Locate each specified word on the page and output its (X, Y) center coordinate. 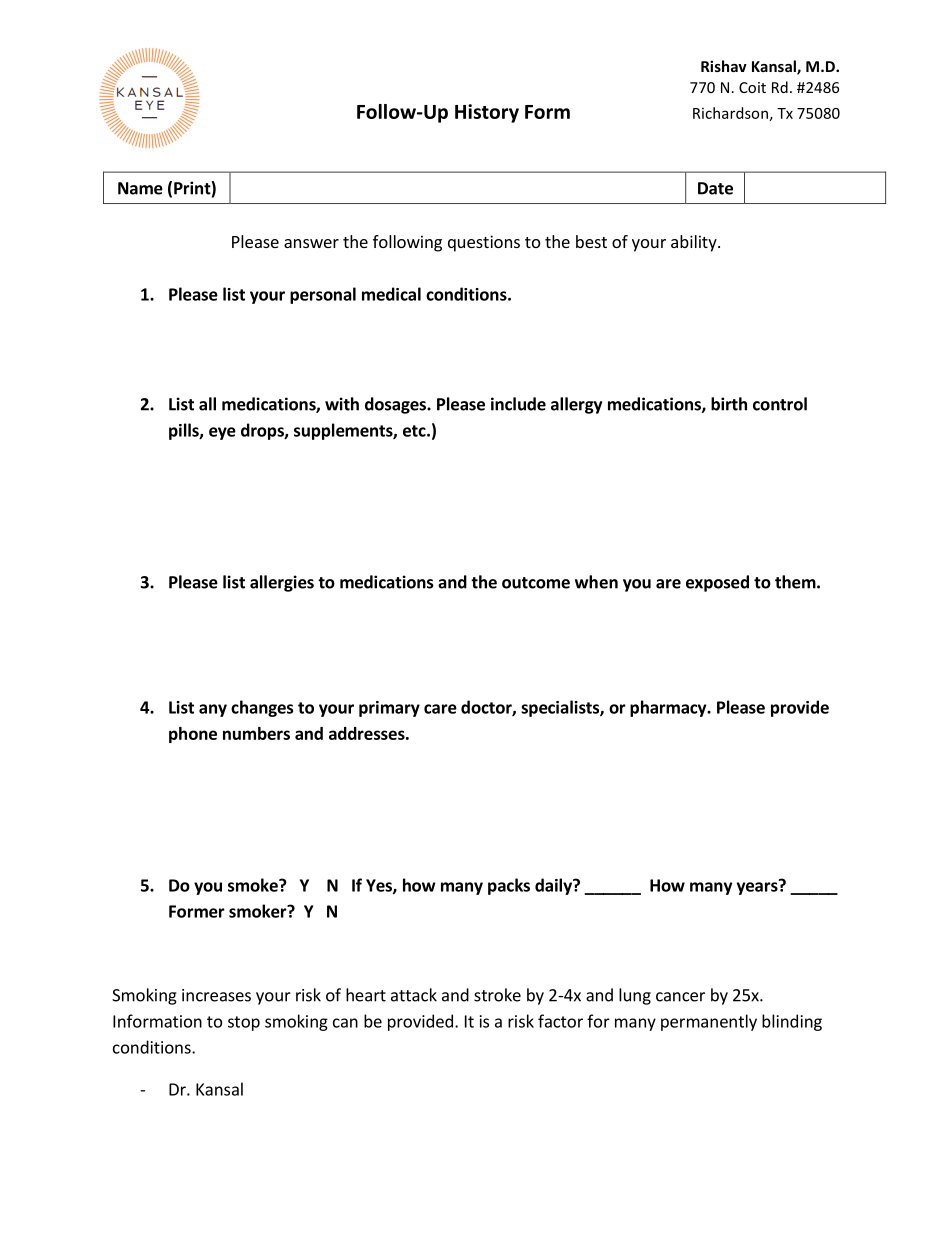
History (487, 113)
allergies (282, 583)
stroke (497, 995)
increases (216, 995)
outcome (536, 583)
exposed (717, 583)
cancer (680, 997)
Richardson (730, 113)
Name (140, 188)
